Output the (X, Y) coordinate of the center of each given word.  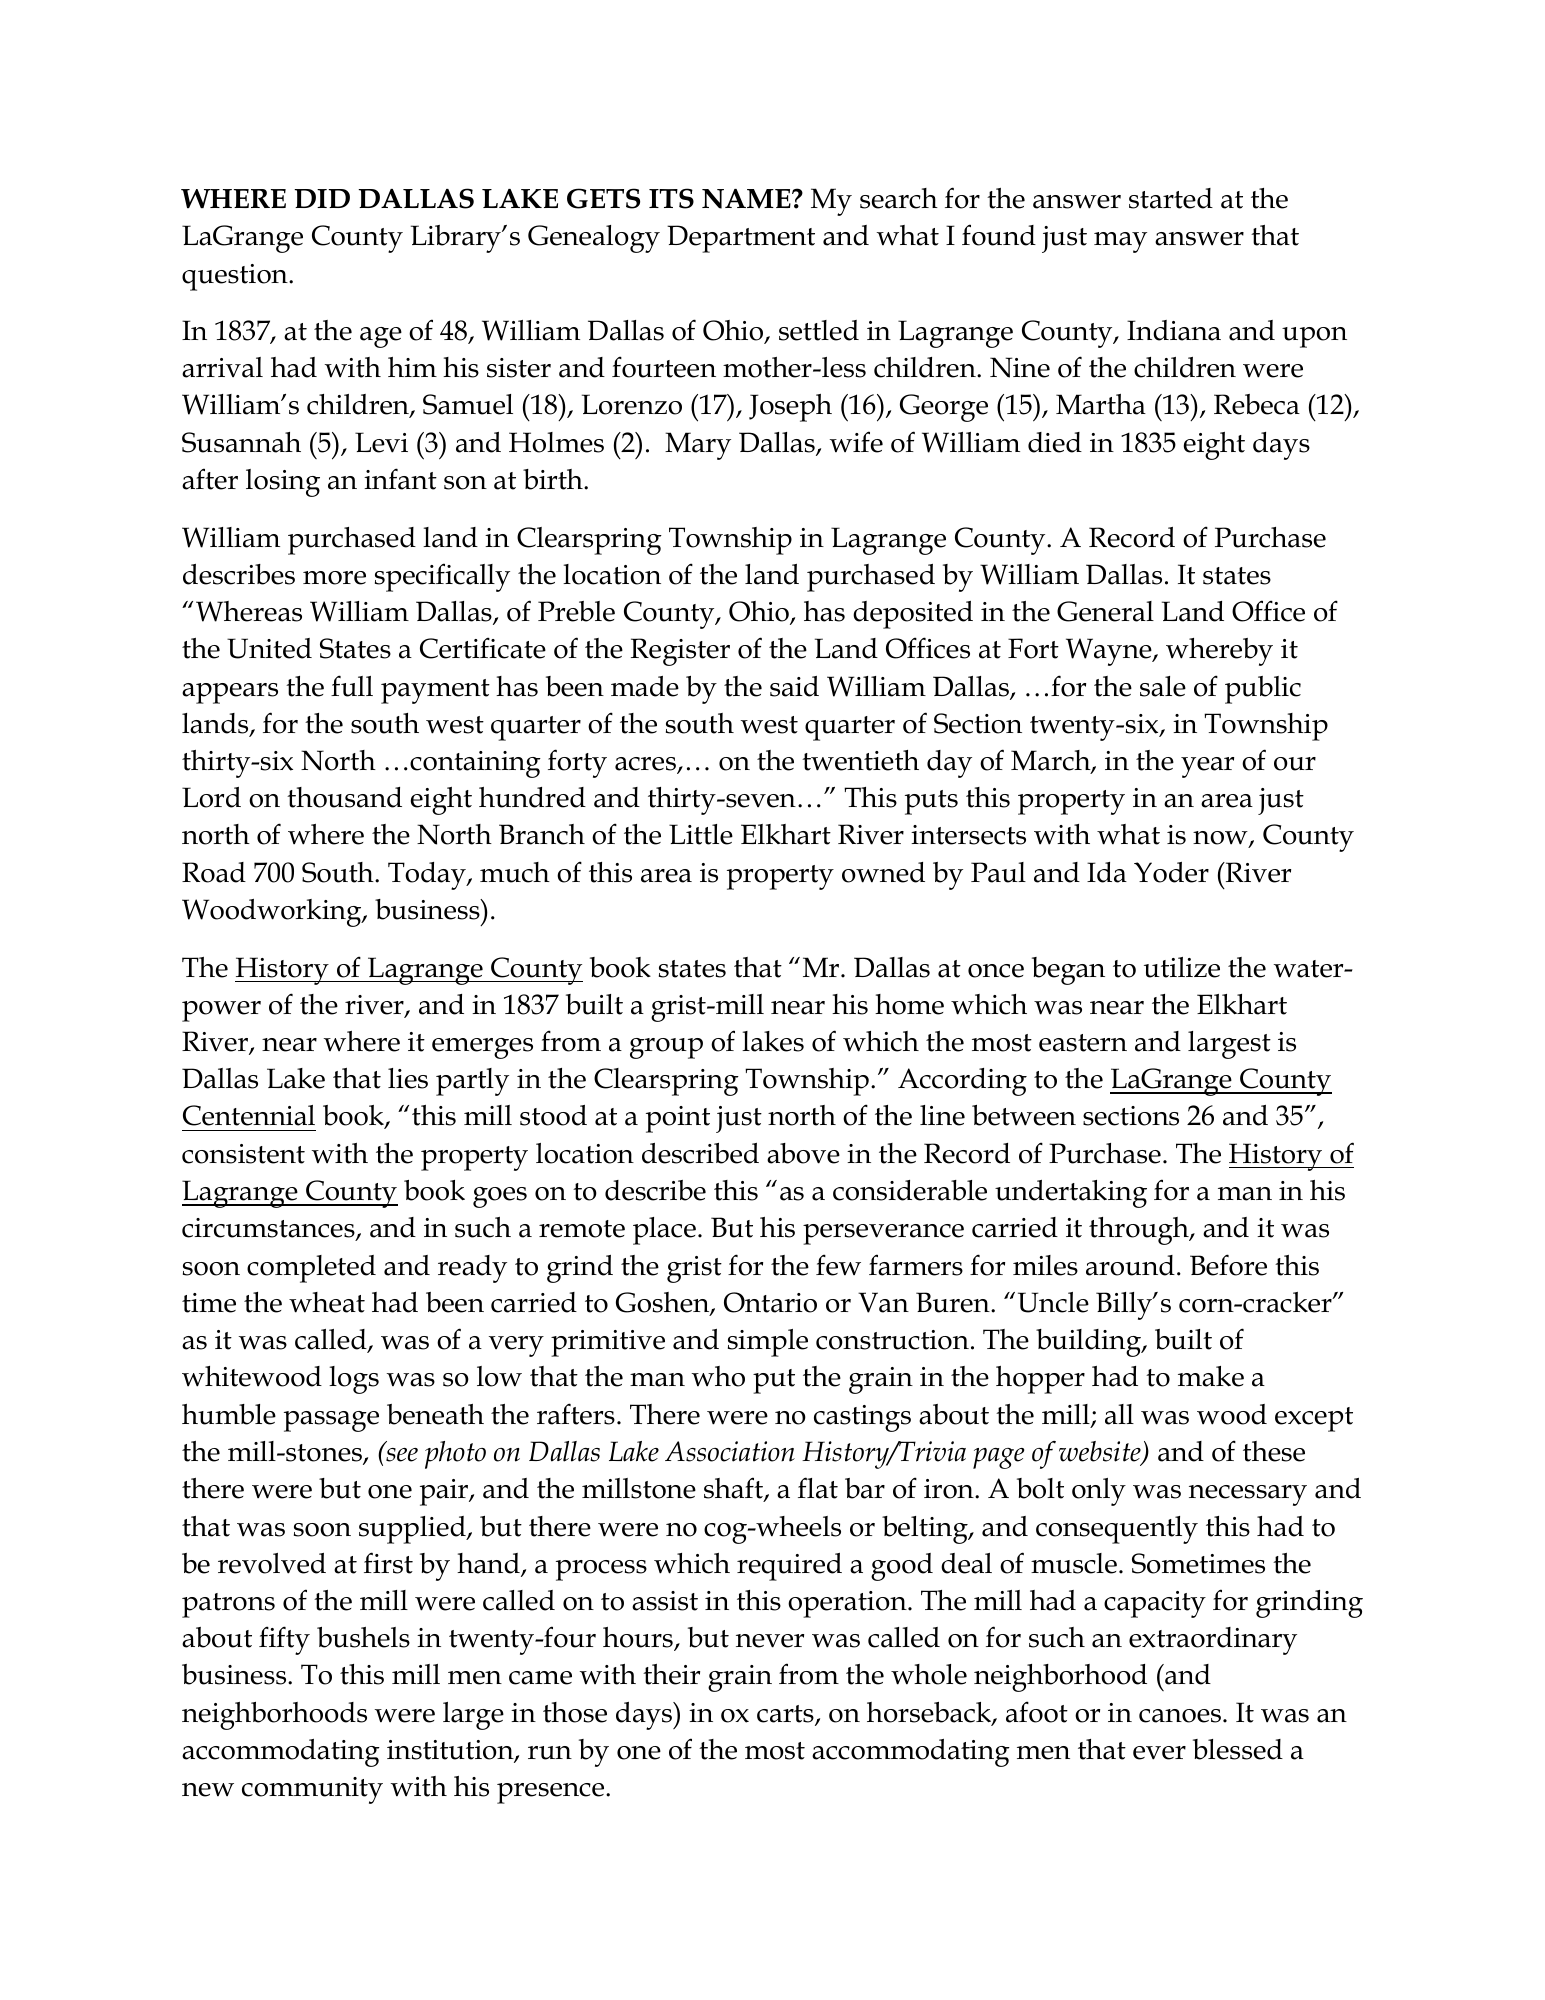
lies (408, 1078)
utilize (1182, 967)
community (312, 1790)
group (666, 1048)
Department (741, 239)
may (1120, 242)
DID (322, 198)
